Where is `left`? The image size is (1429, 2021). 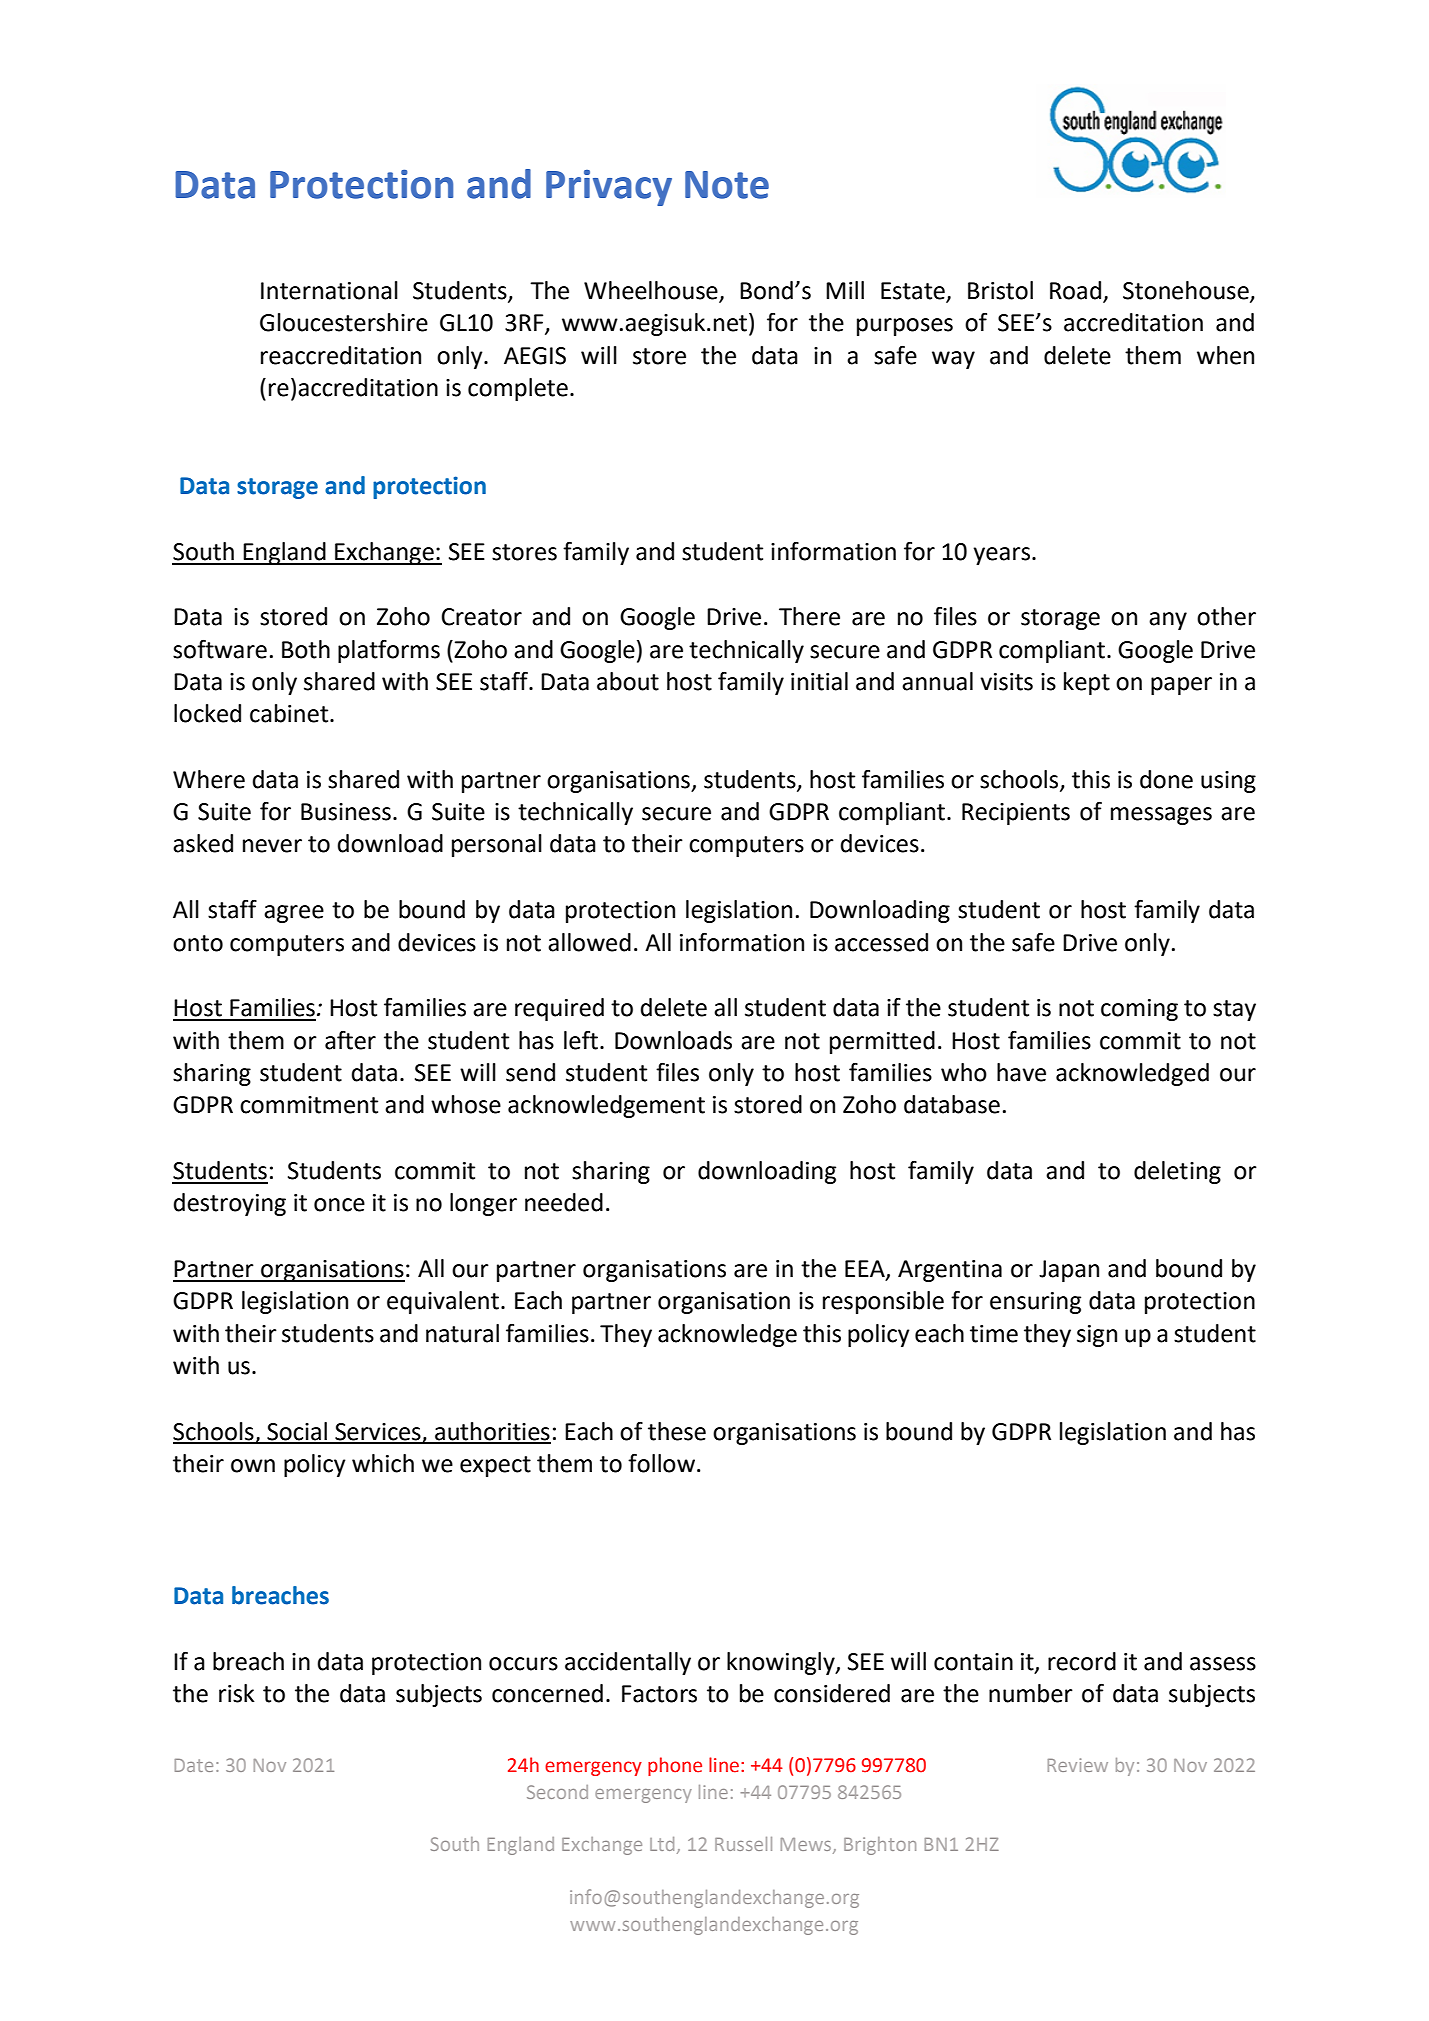 left is located at coordinates (581, 1040).
